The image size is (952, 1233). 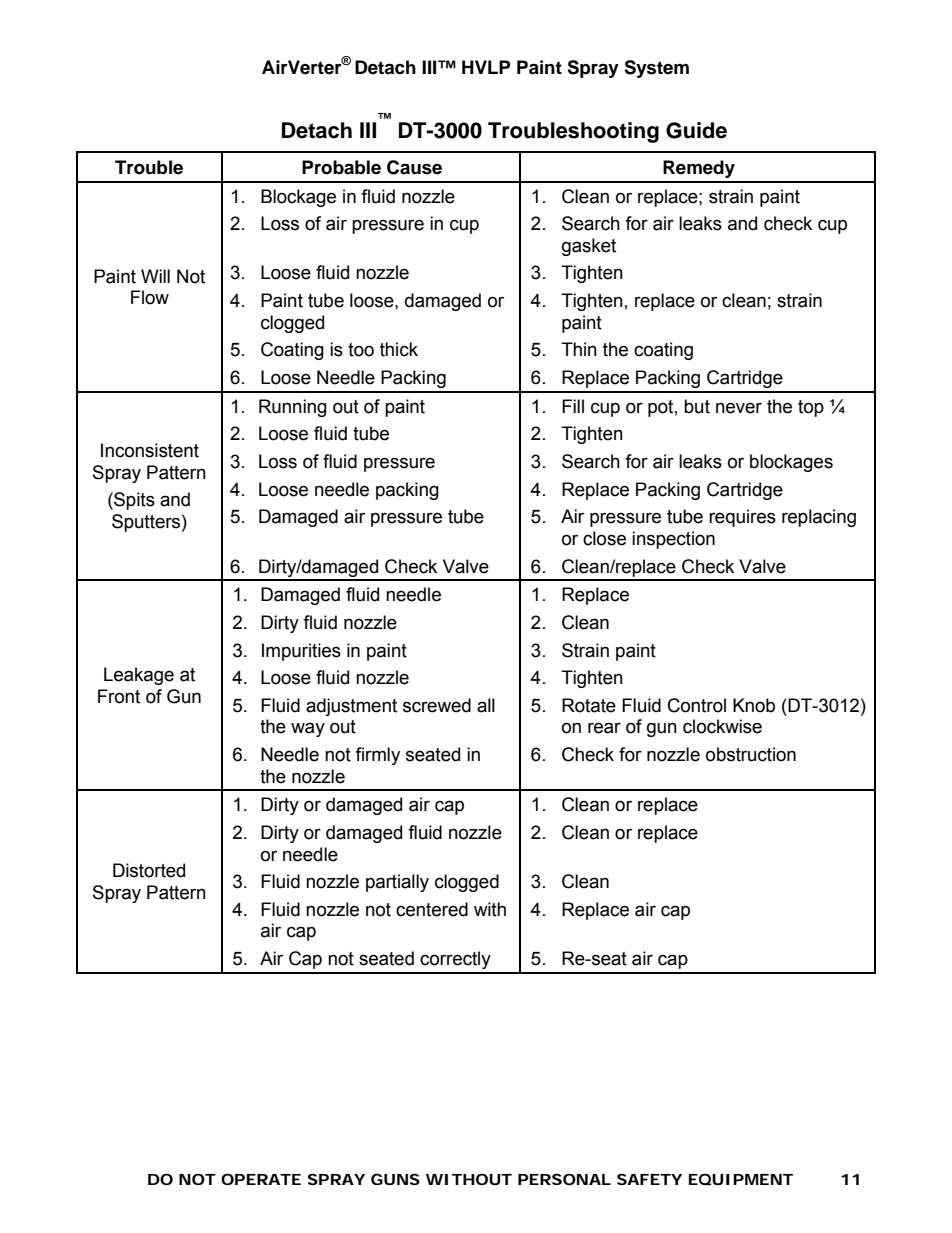 I want to click on EQUIPMENT, so click(x=741, y=1179).
